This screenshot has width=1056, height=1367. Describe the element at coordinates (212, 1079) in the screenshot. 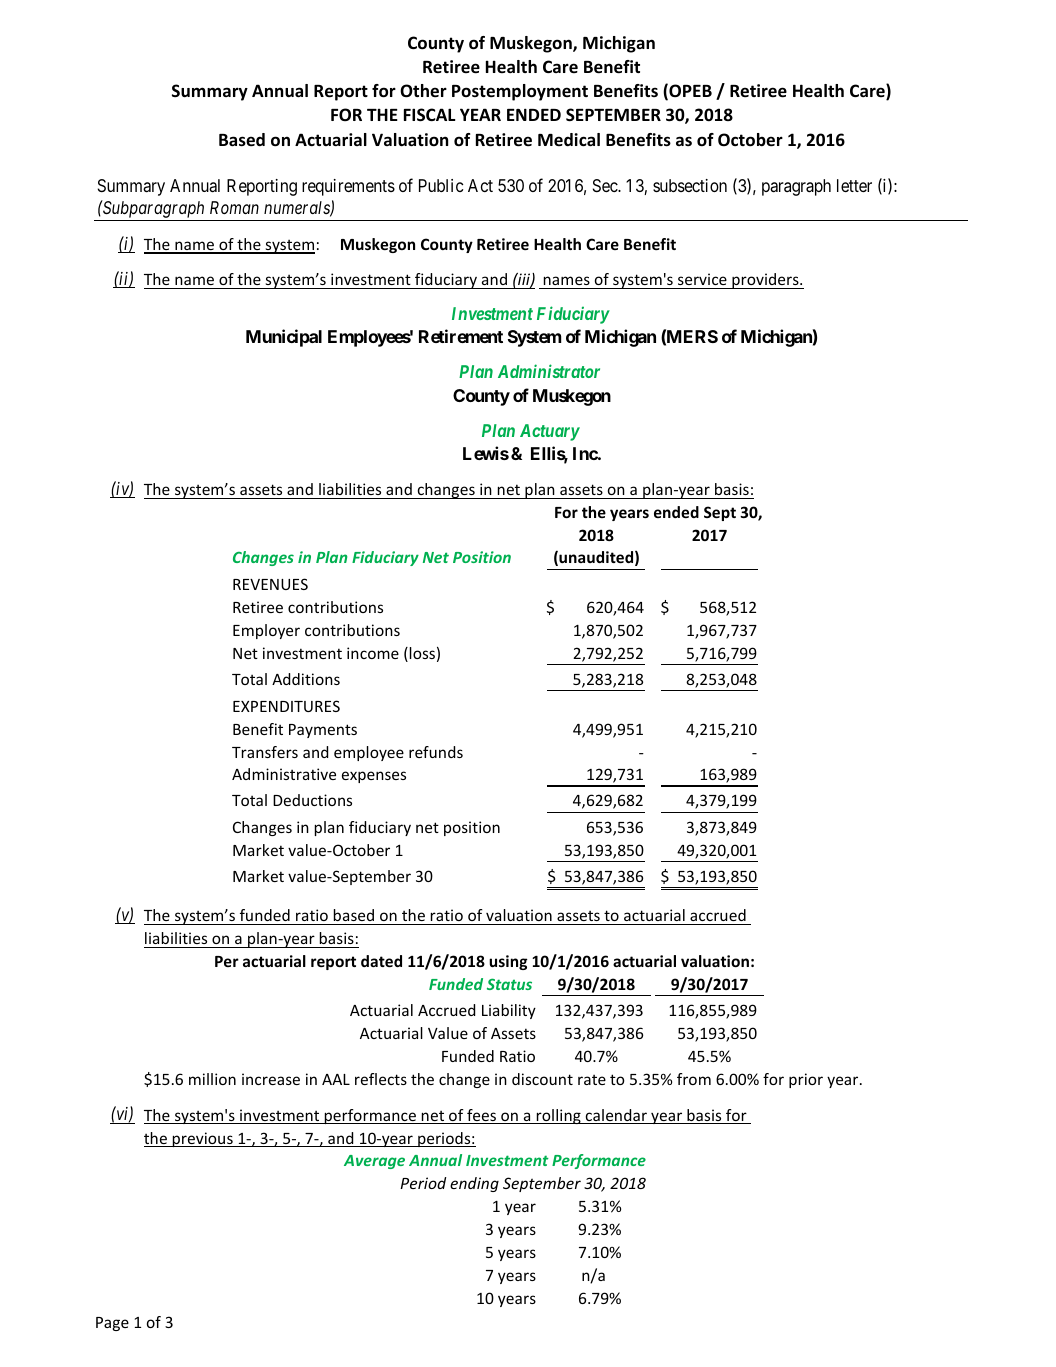

I see `million` at that location.
